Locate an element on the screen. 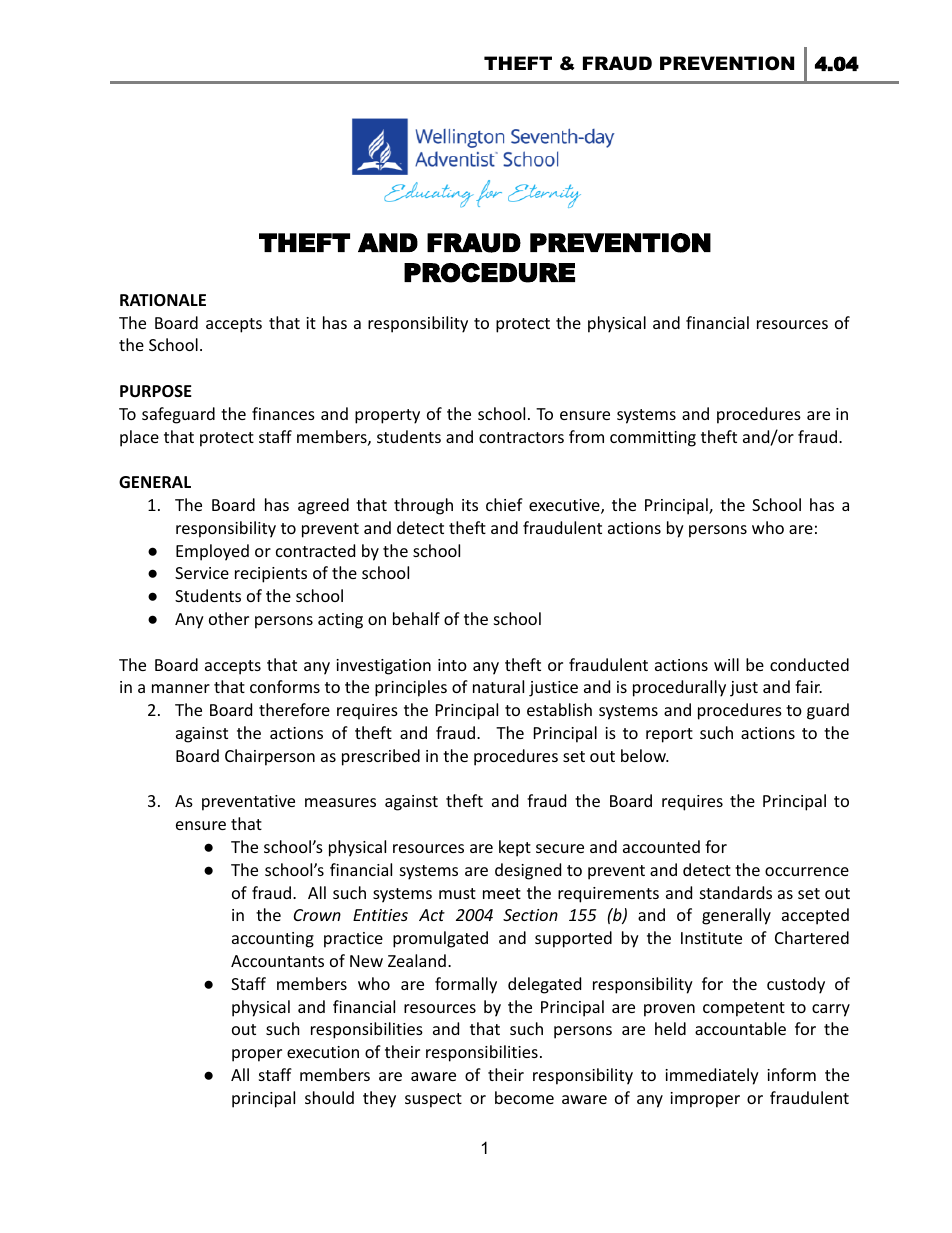 The height and width of the screenshot is (1233, 952). execution is located at coordinates (323, 1052).
